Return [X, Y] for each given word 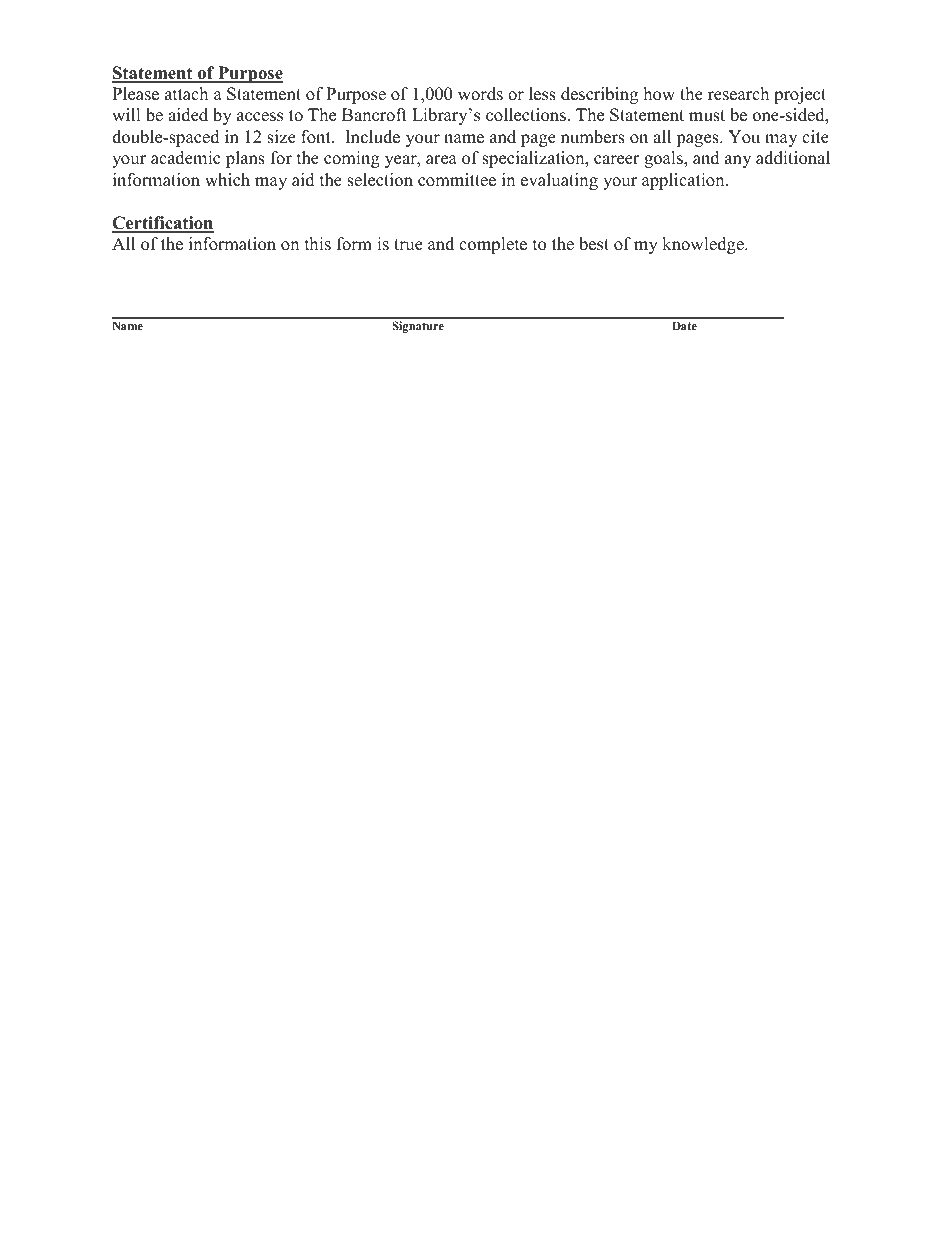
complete [493, 245]
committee [457, 180]
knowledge [704, 245]
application [684, 181]
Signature [418, 327]
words [480, 94]
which [227, 180]
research [738, 94]
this [318, 244]
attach [186, 94]
